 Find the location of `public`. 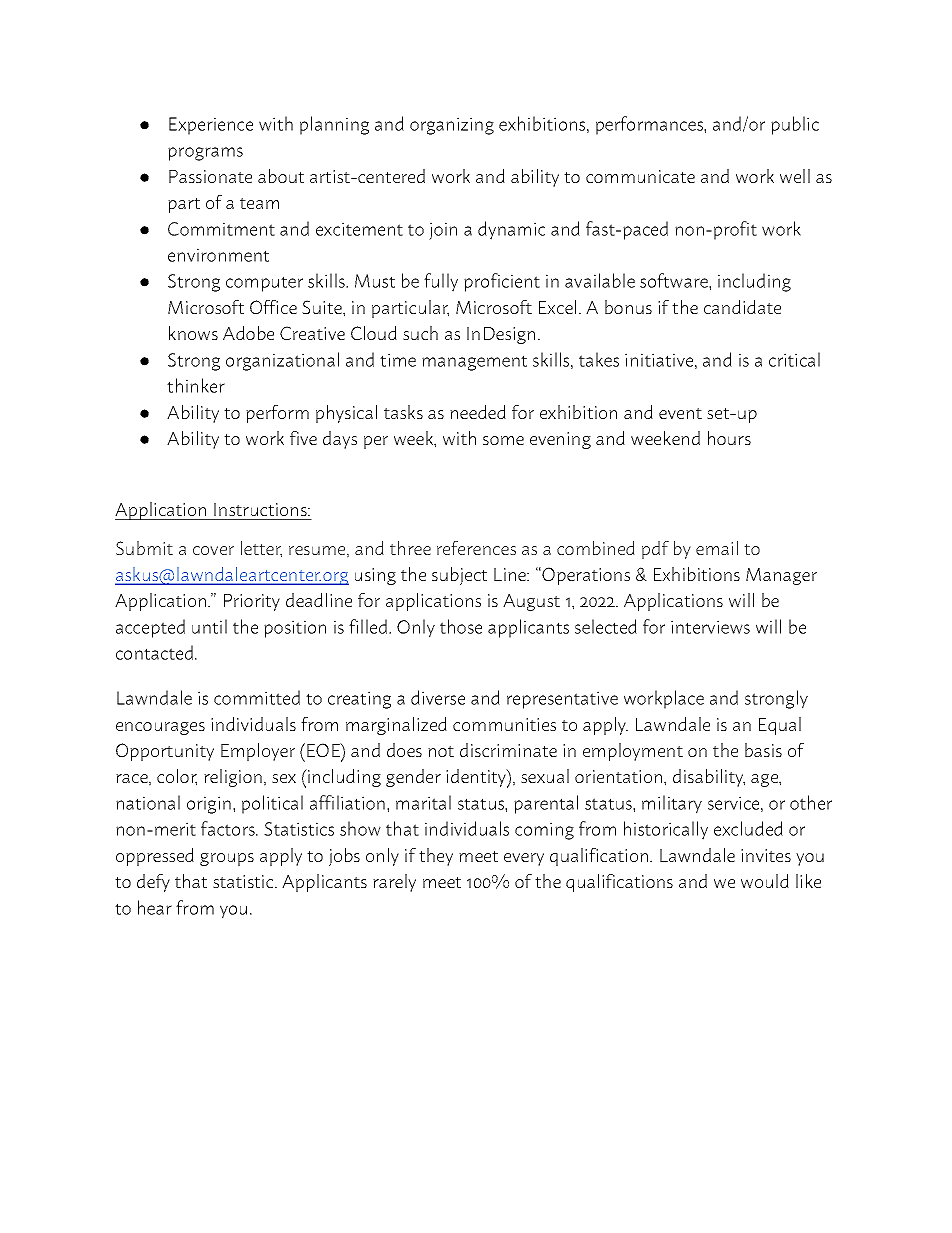

public is located at coordinates (795, 125).
